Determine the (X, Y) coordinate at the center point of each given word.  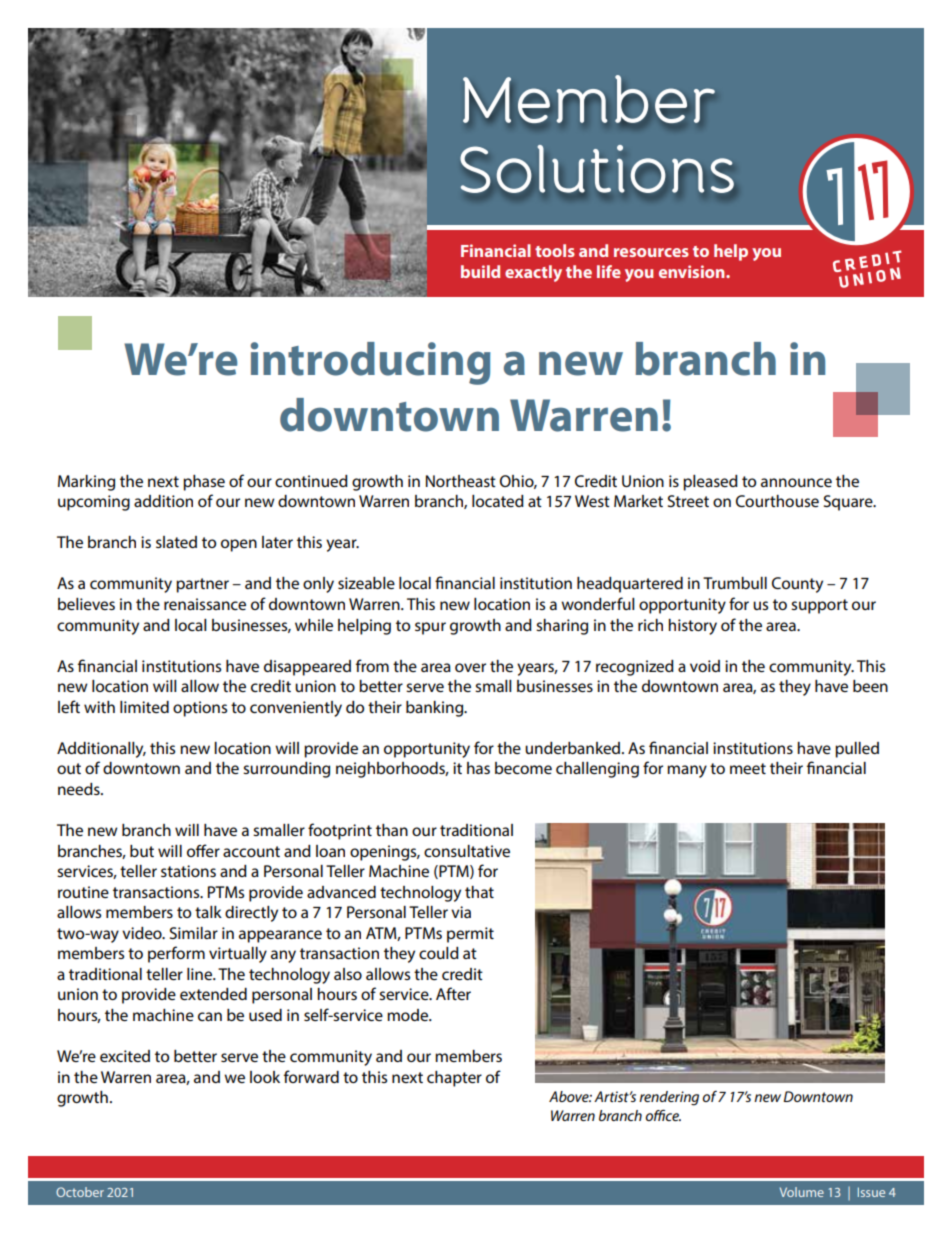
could (439, 953)
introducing (371, 363)
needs (80, 789)
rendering (669, 1098)
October (80, 1192)
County (797, 585)
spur (430, 628)
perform (176, 954)
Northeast (461, 481)
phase (204, 483)
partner (202, 585)
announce (796, 482)
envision (693, 271)
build (480, 271)
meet (748, 768)
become (523, 768)
